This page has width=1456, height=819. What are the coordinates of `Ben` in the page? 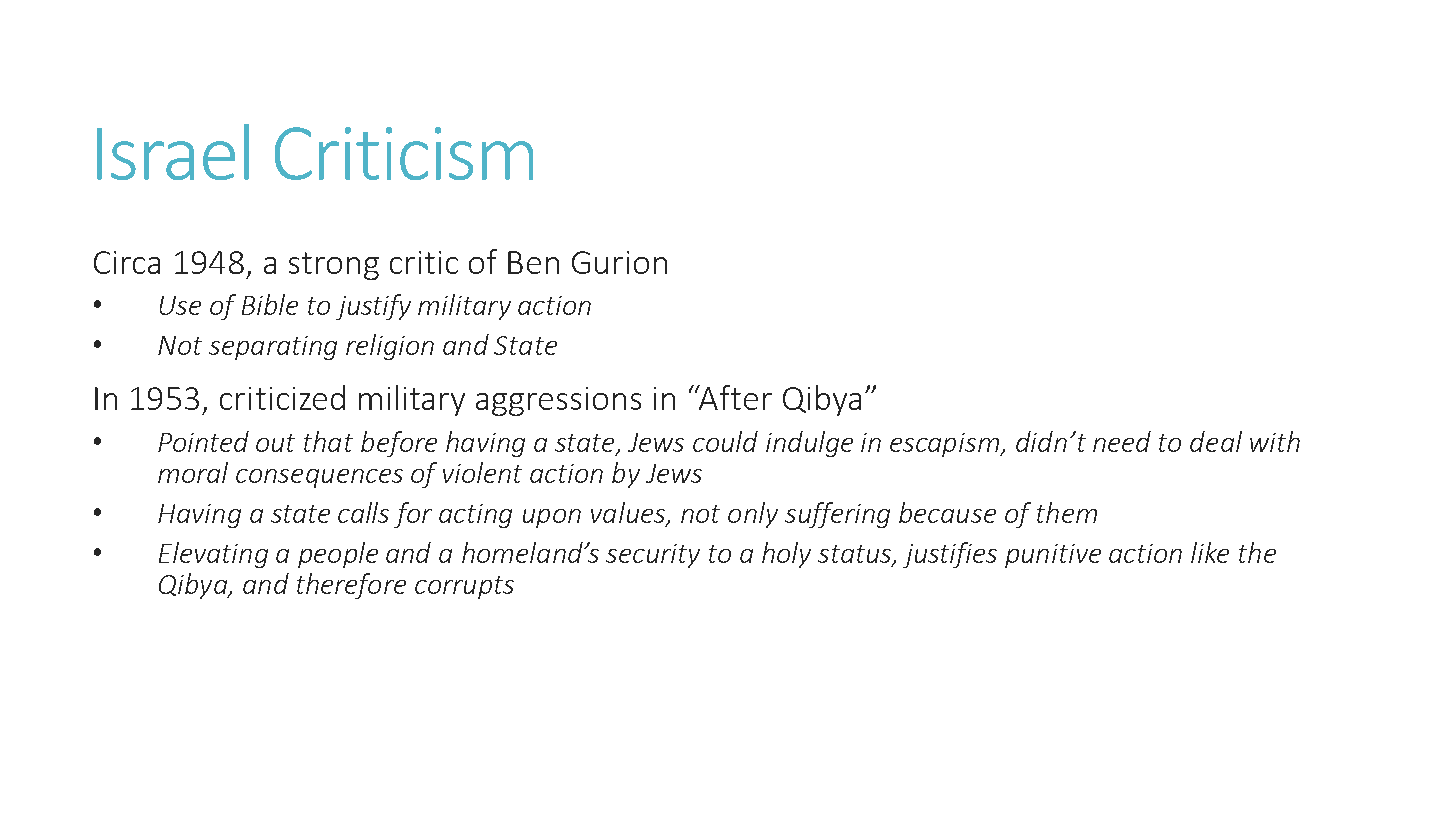 It's located at (533, 262).
